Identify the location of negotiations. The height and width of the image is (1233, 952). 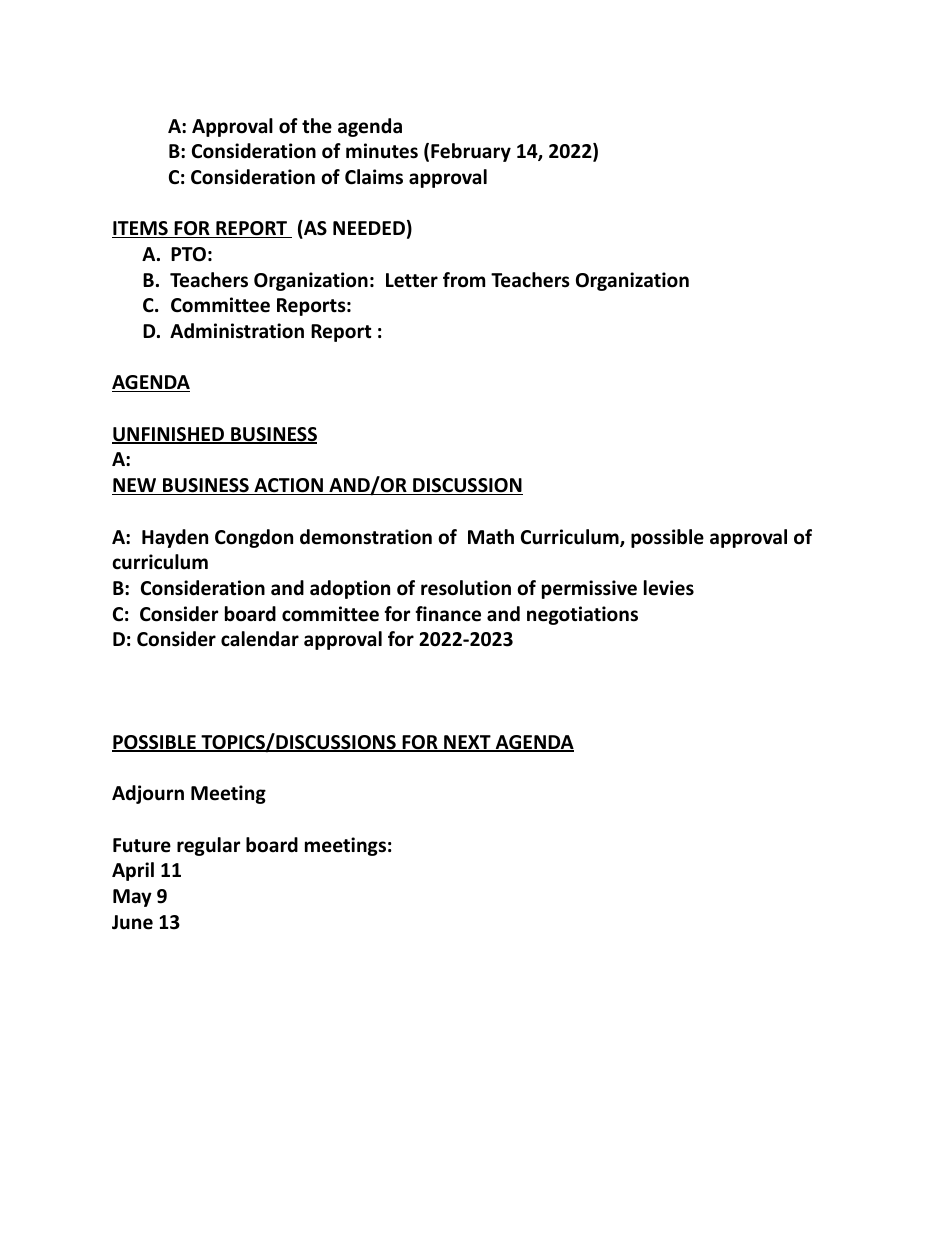
(582, 615).
